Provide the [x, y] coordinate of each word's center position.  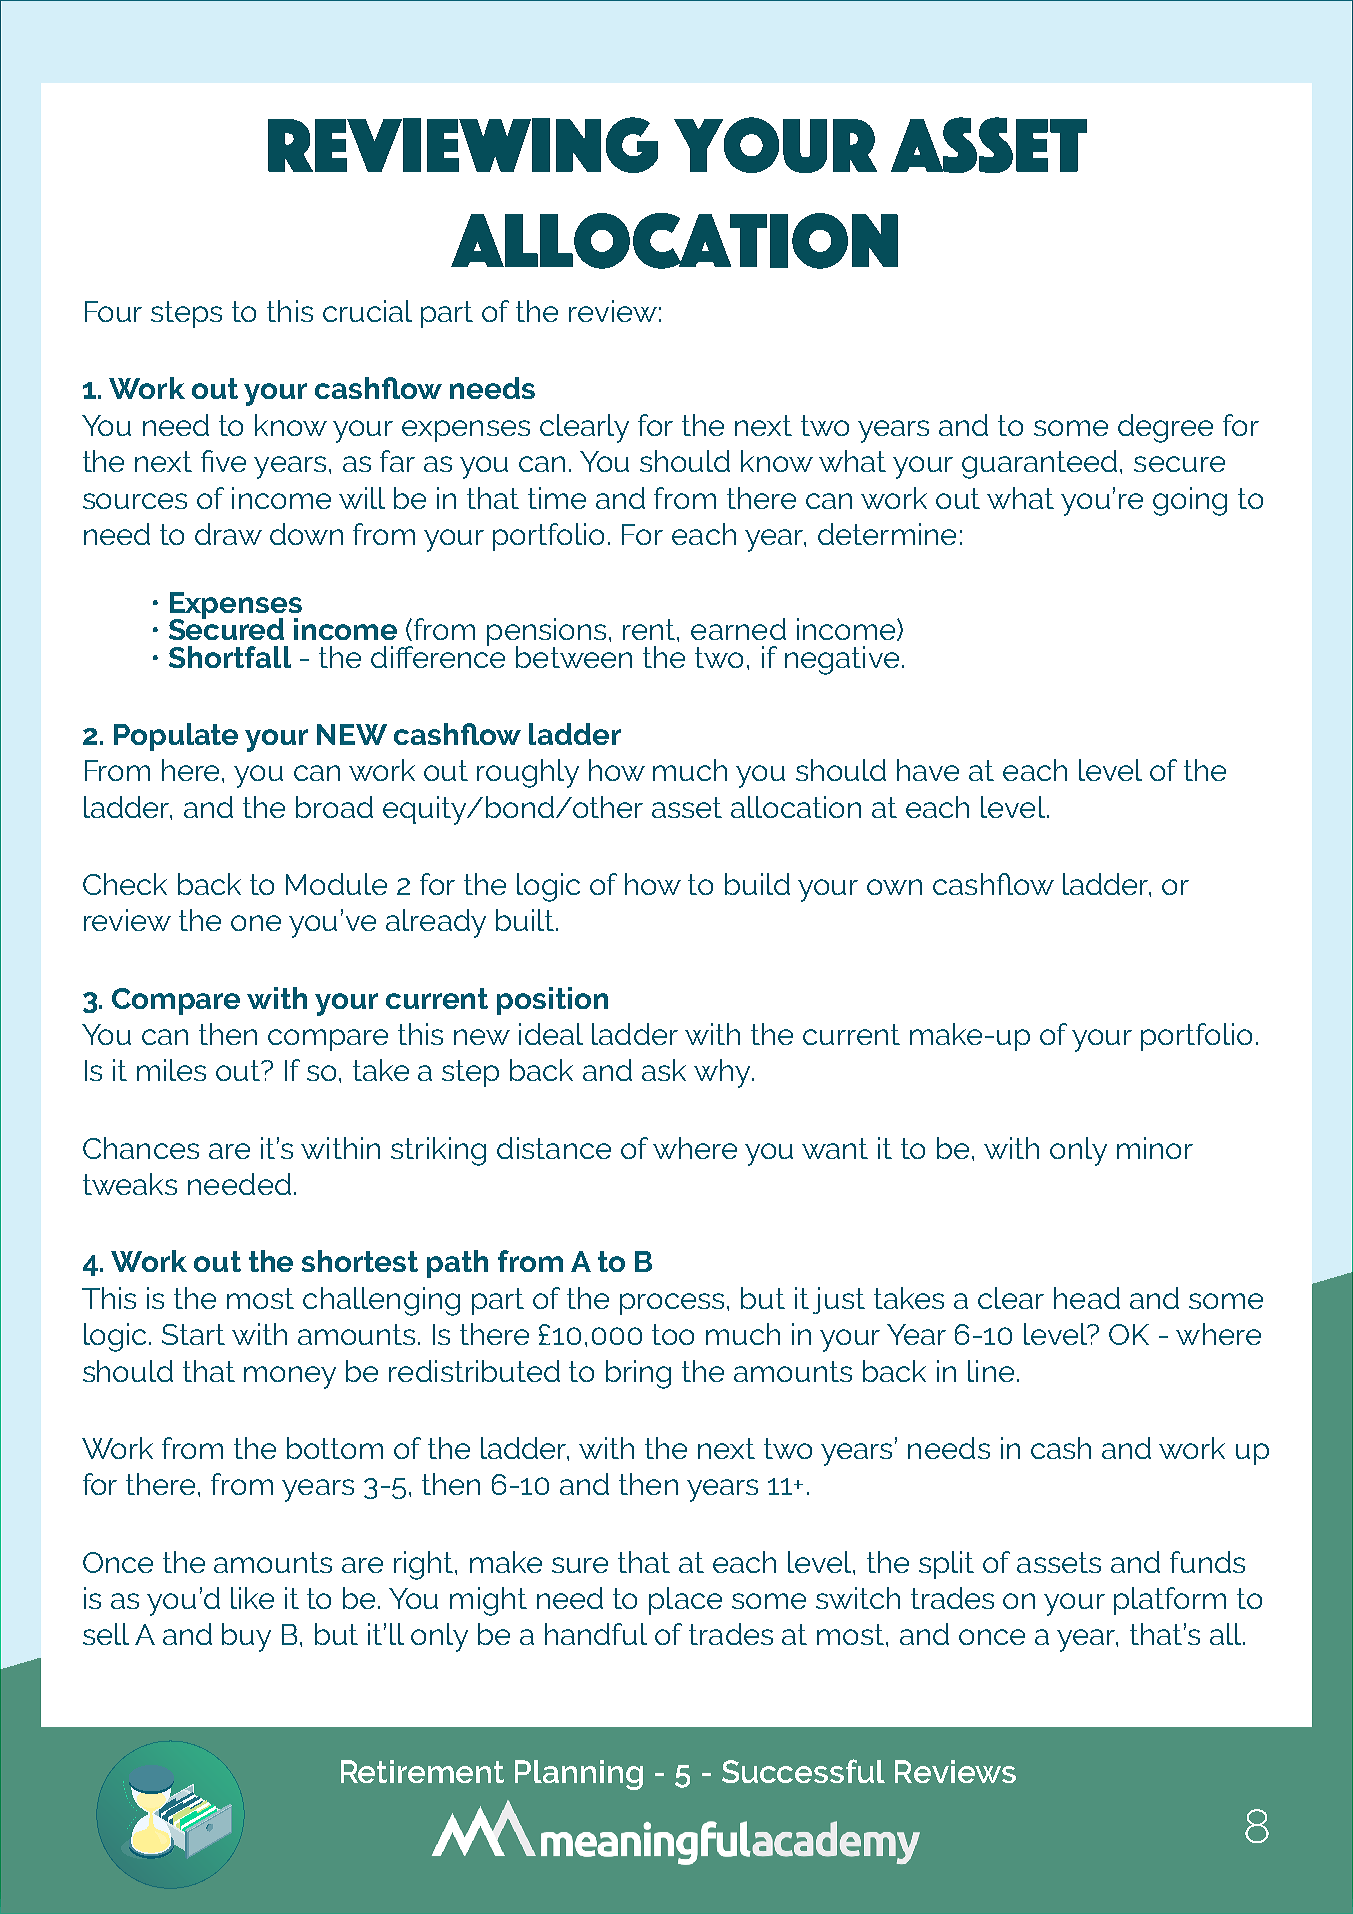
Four [113, 311]
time [557, 498]
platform [1170, 1601]
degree [1165, 428]
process [672, 1304]
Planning [579, 1775]
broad [334, 807]
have [928, 770]
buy [246, 1637]
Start [193, 1334]
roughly [528, 773]
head [1087, 1298]
